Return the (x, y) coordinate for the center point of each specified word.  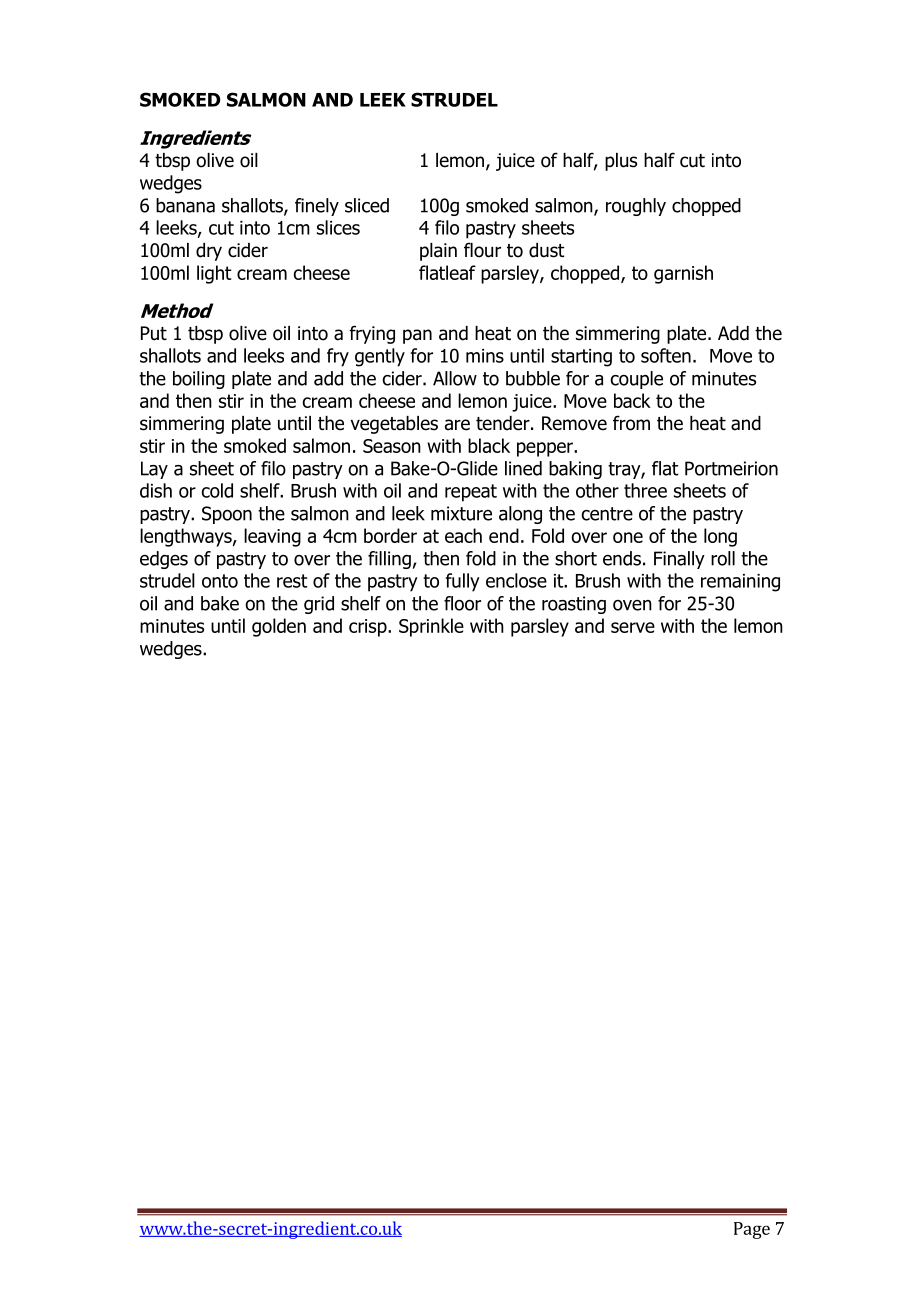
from (631, 423)
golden (279, 627)
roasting (574, 605)
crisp (369, 628)
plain (438, 252)
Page (752, 1230)
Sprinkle (431, 627)
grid (319, 605)
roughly (636, 207)
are (457, 425)
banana (185, 205)
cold (217, 490)
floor (462, 603)
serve (633, 627)
